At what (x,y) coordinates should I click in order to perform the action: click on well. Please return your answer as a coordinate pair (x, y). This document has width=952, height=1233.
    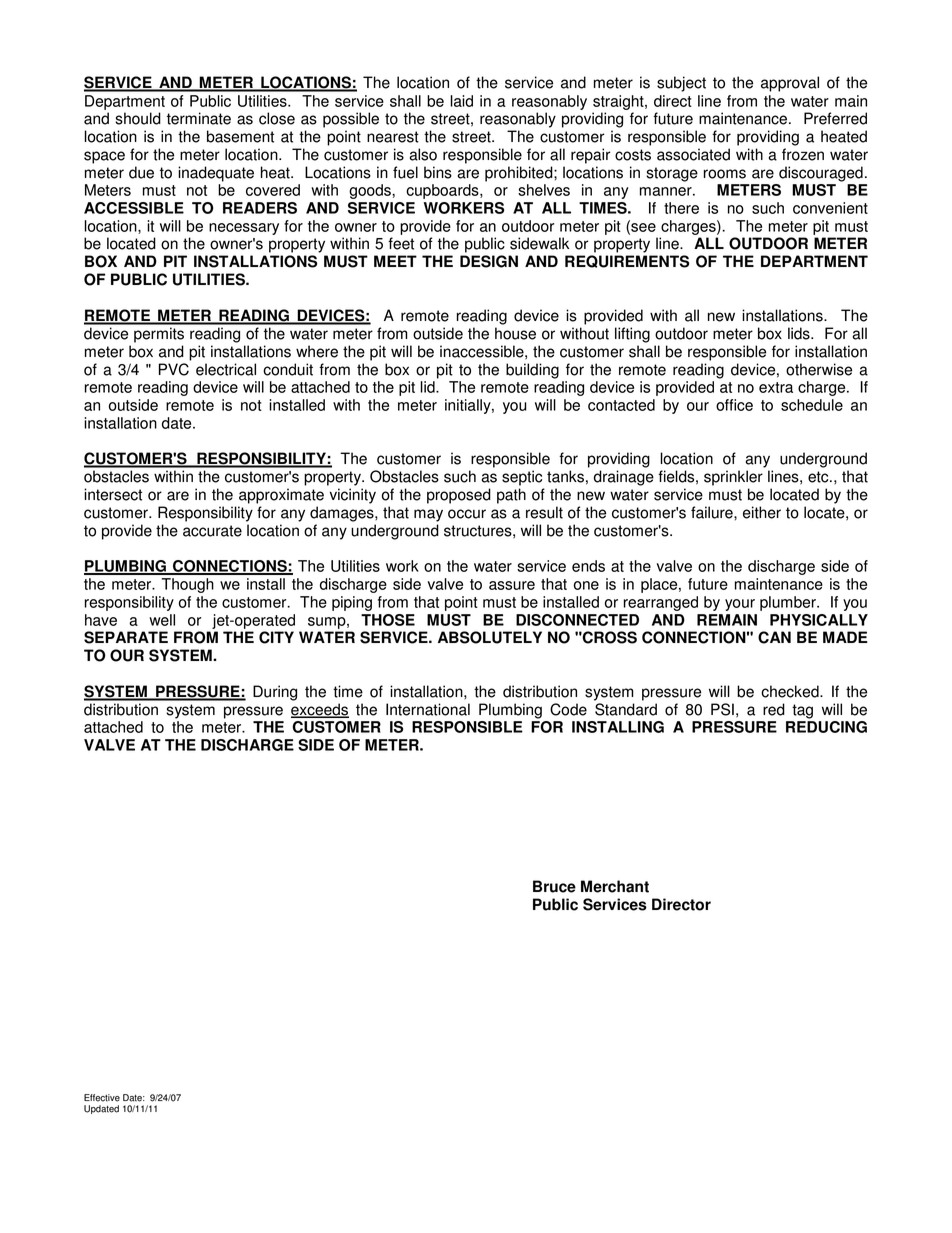
    Looking at the image, I should click on (162, 620).
